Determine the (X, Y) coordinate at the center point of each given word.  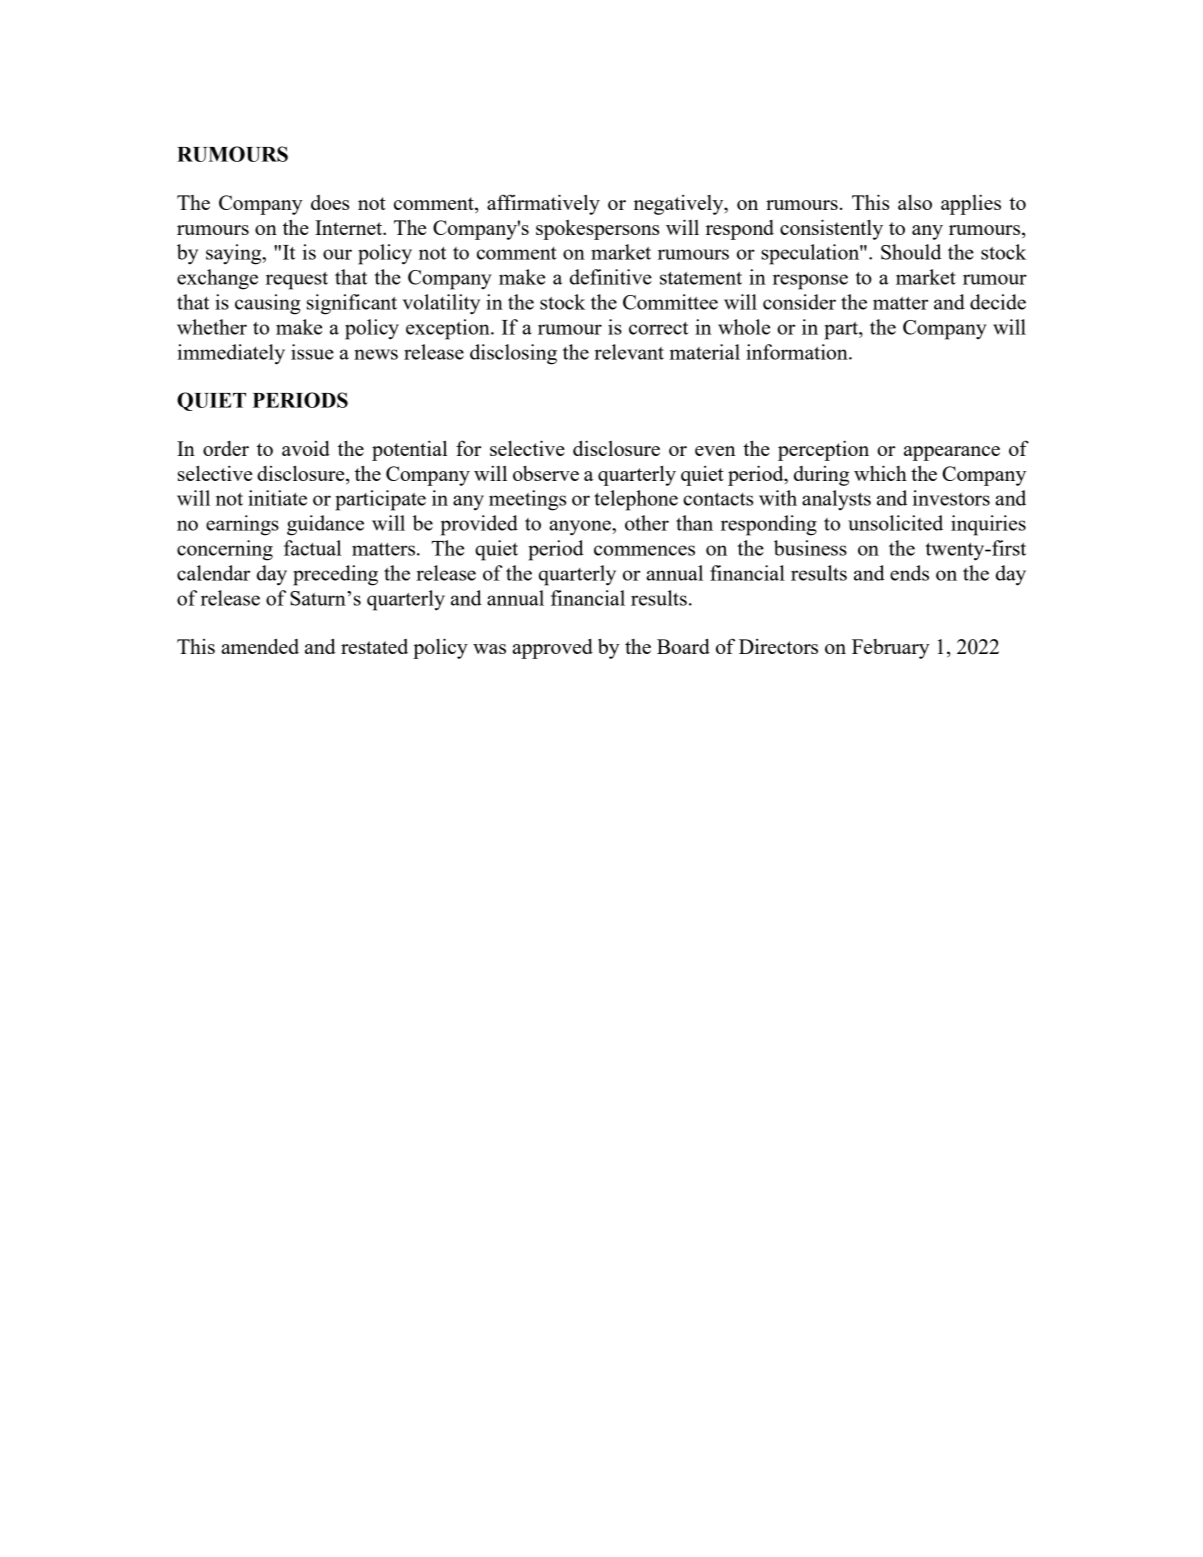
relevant (629, 352)
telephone (636, 500)
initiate (277, 498)
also (915, 202)
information (798, 352)
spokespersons (597, 230)
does (330, 202)
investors (951, 498)
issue (312, 352)
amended (260, 646)
